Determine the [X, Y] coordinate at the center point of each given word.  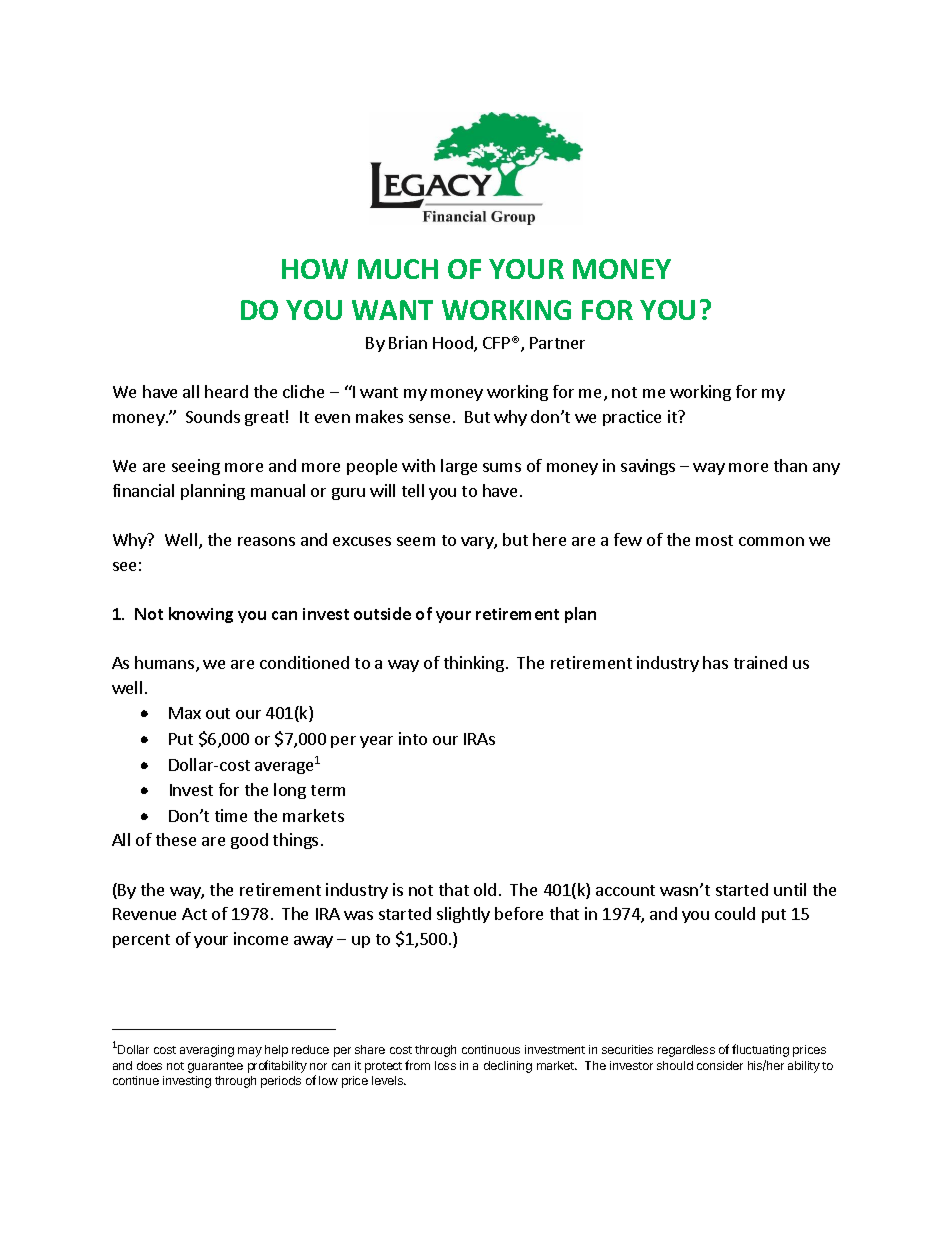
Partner [557, 343]
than [790, 465]
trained [760, 662]
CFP [496, 343]
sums [502, 467]
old [485, 889]
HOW [315, 269]
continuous [491, 1049]
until [790, 889]
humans [166, 664]
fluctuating [760, 1050]
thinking [474, 664]
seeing [196, 467]
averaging [207, 1051]
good [249, 841]
